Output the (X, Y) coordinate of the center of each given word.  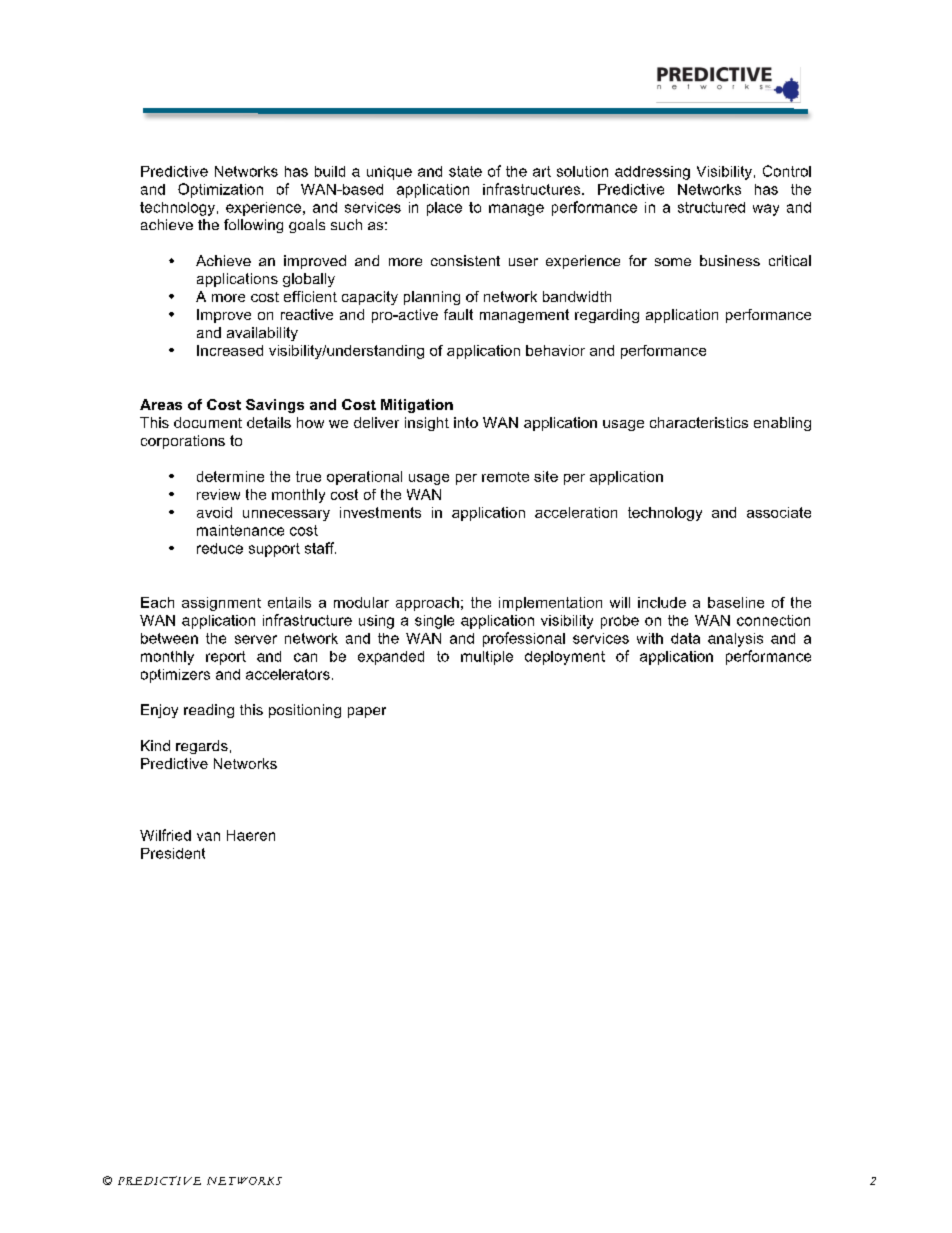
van (208, 836)
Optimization (220, 190)
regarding (607, 316)
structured (711, 207)
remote (505, 477)
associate (779, 512)
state (465, 171)
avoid (214, 512)
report (226, 658)
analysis (735, 640)
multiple (487, 658)
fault (458, 314)
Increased (230, 350)
